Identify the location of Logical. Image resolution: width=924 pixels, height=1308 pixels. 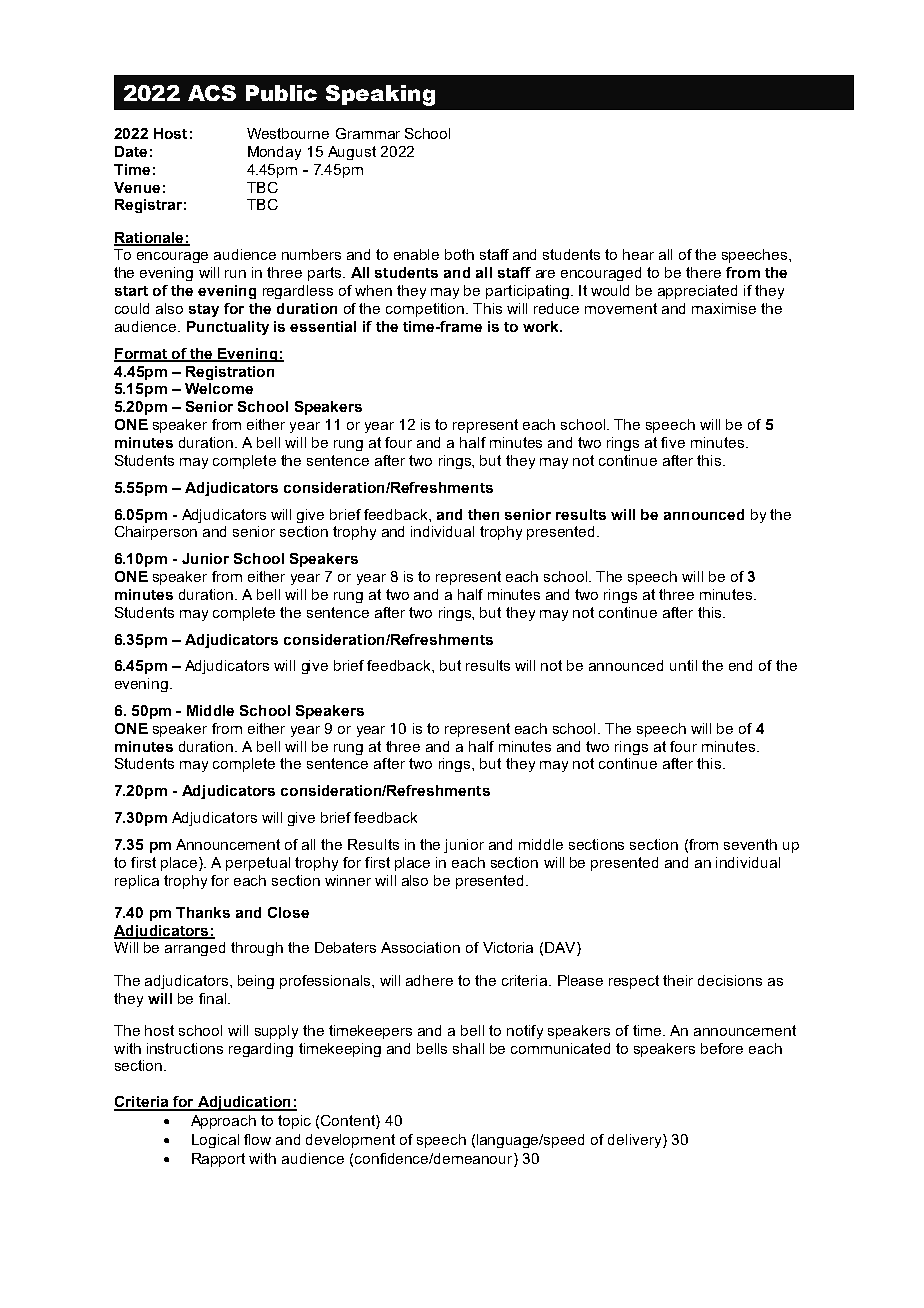
(215, 1141).
